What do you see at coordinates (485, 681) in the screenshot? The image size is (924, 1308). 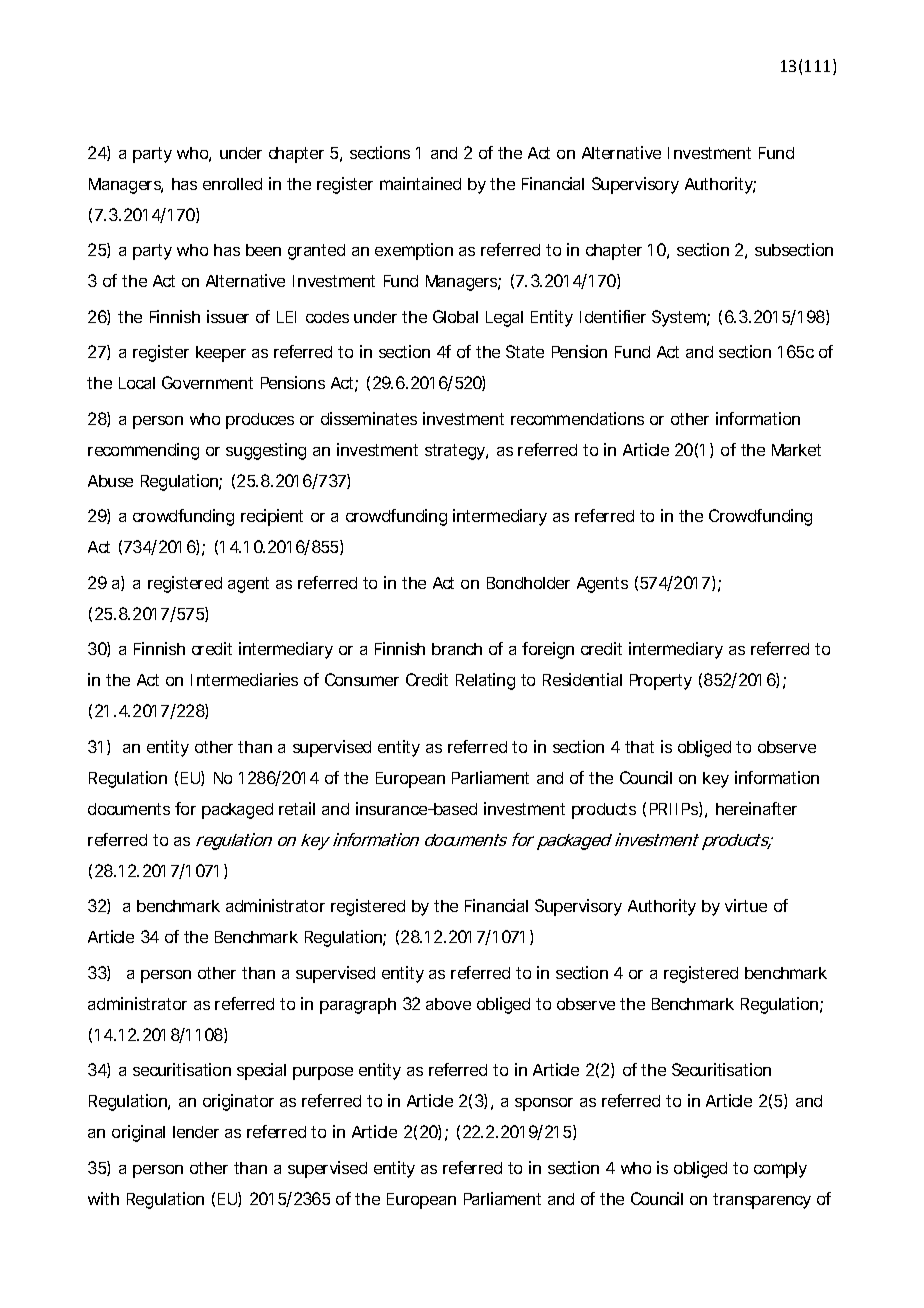 I see `Relating` at bounding box center [485, 681].
